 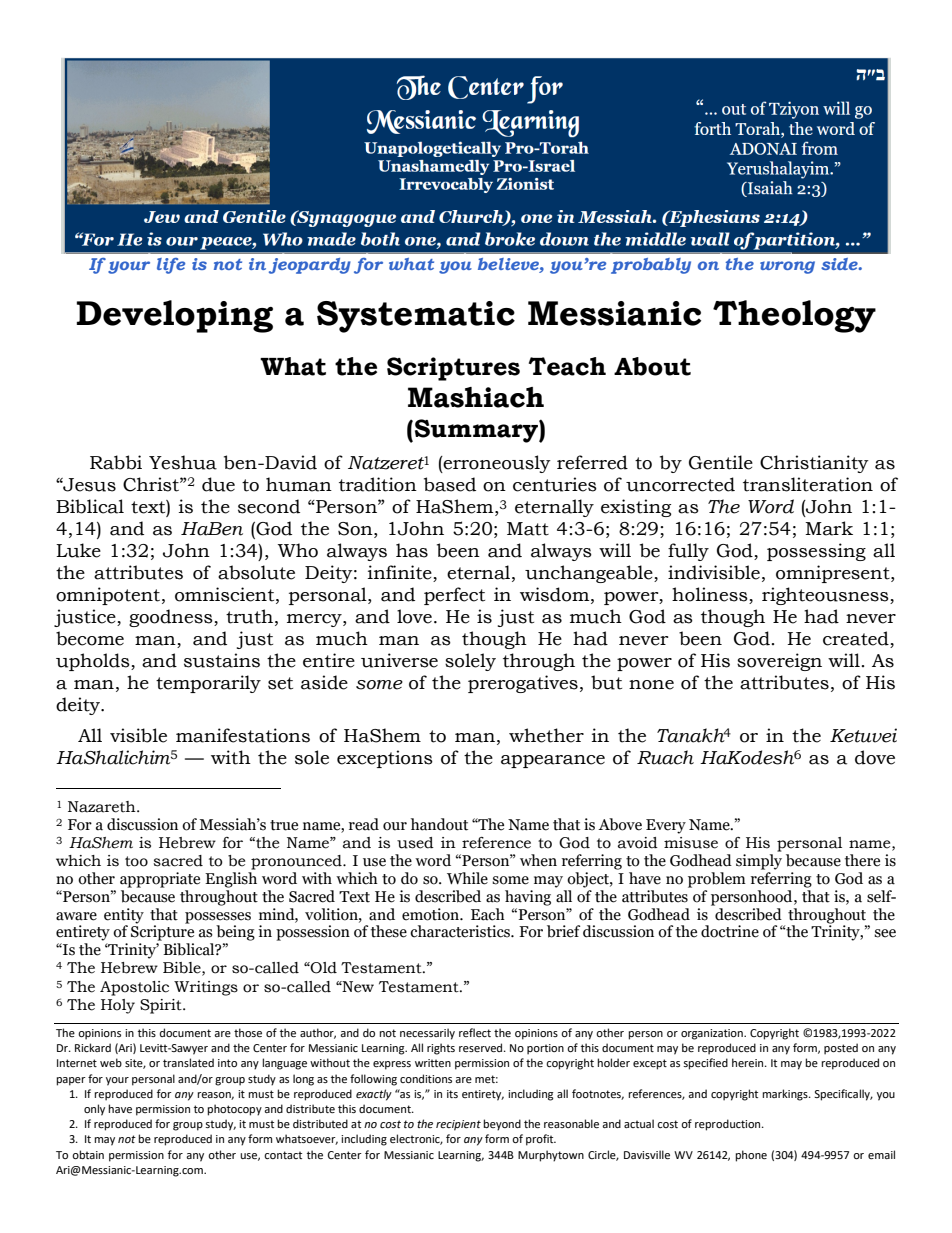 What do you see at coordinates (454, 596) in the image?
I see `perfect` at bounding box center [454, 596].
